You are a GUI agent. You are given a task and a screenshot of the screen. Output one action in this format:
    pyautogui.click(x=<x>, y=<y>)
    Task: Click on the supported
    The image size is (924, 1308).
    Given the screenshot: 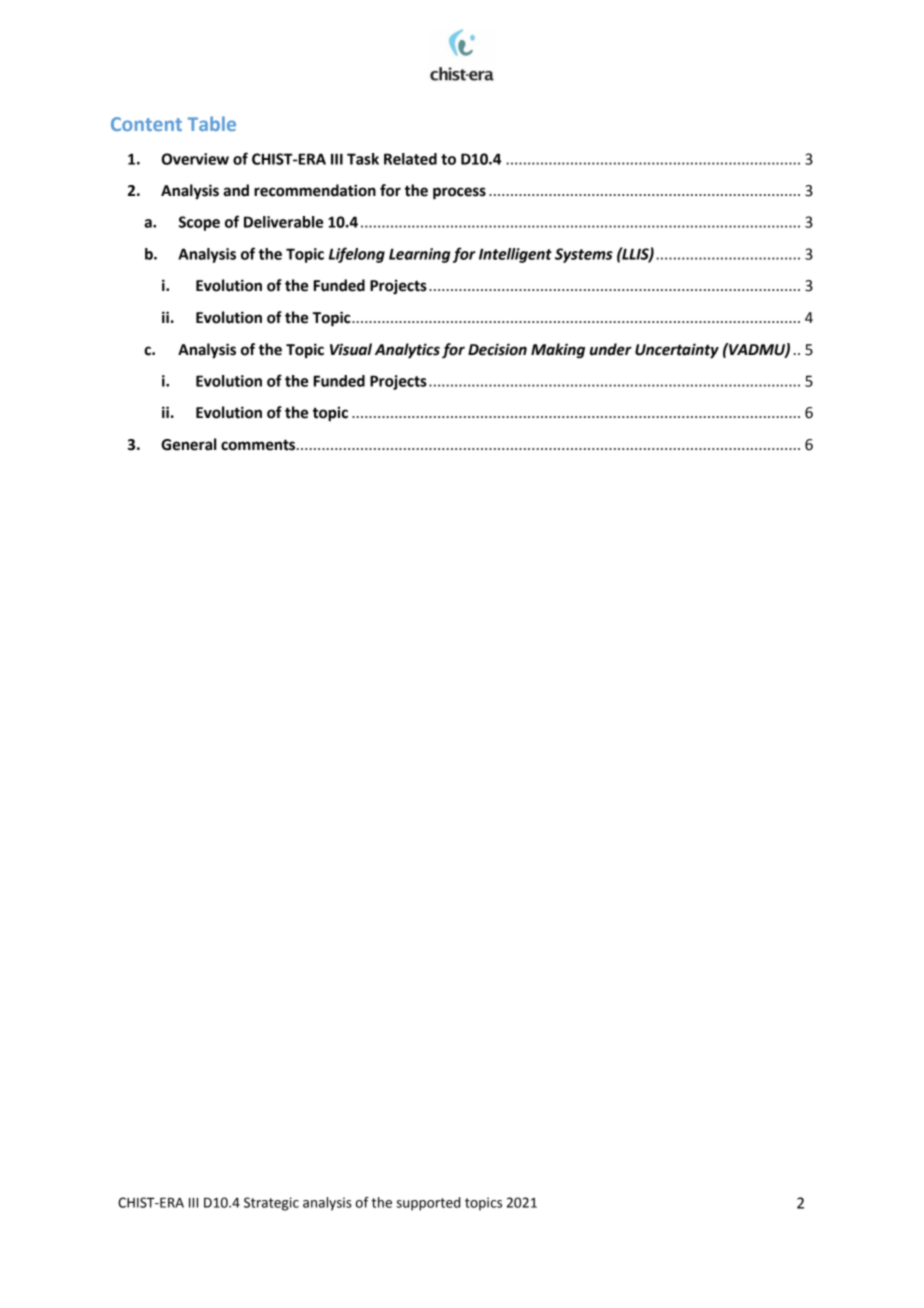 What is the action you would take?
    pyautogui.click(x=428, y=1204)
